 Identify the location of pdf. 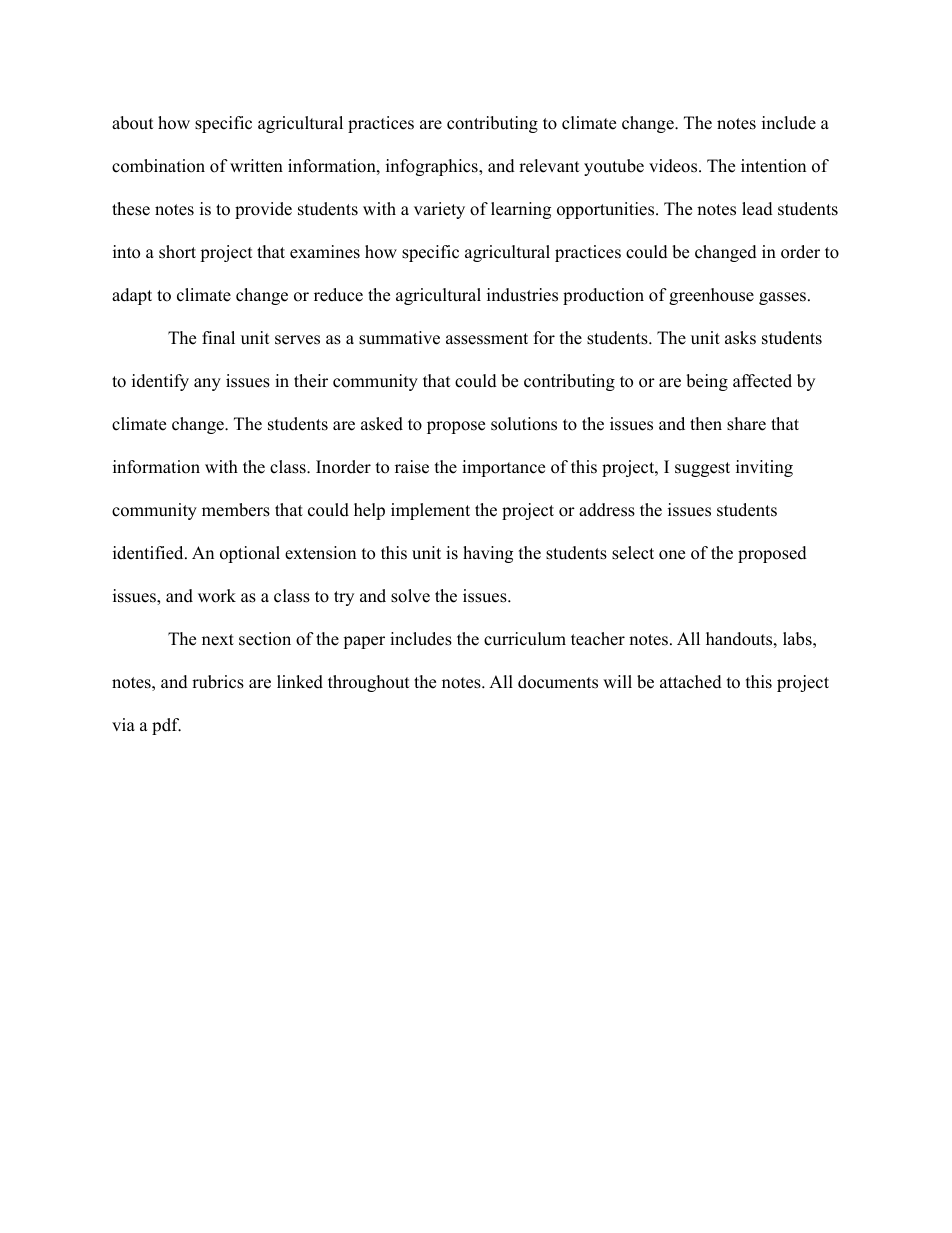
(166, 726).
